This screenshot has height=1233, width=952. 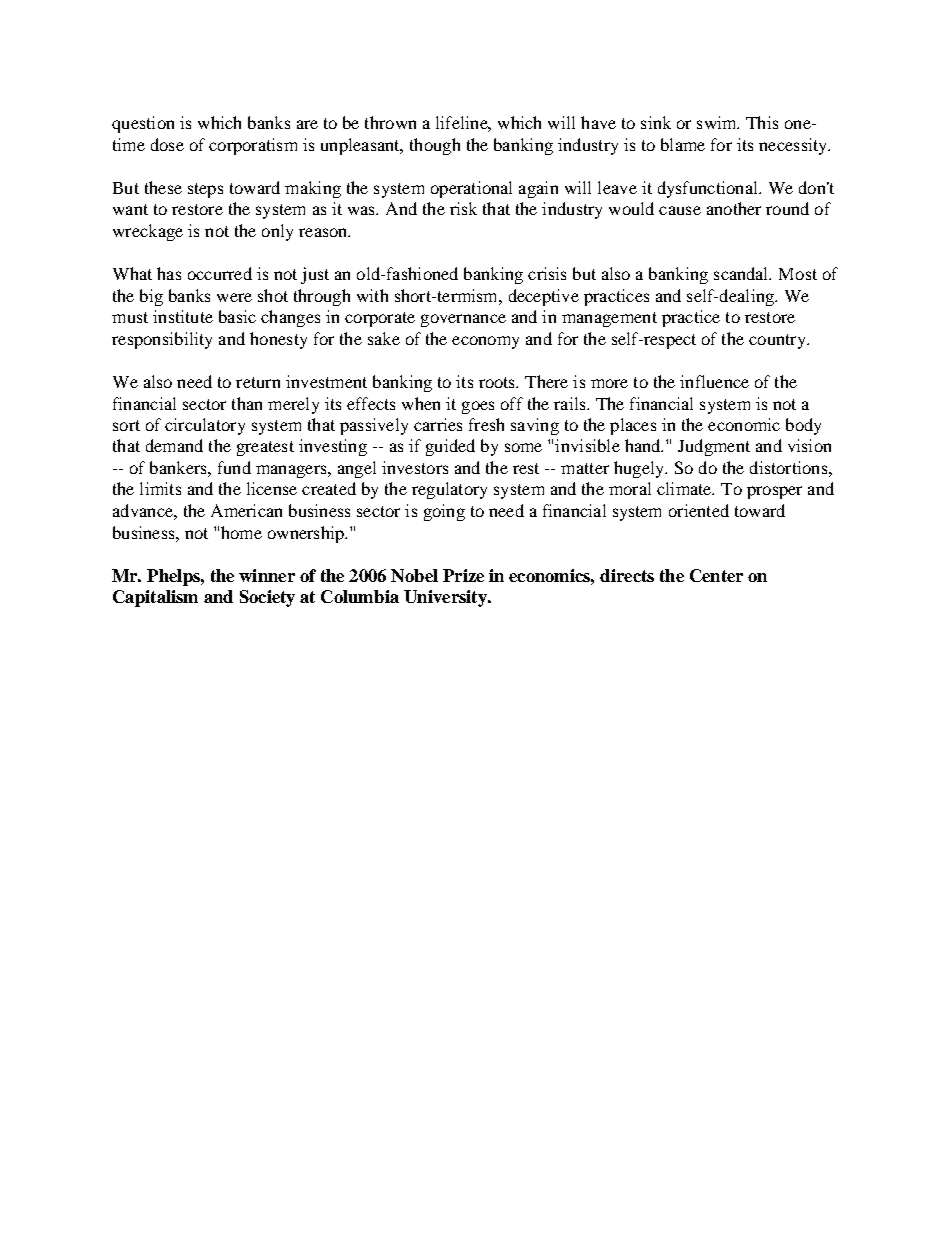 What do you see at coordinates (449, 490) in the screenshot?
I see `regulatory` at bounding box center [449, 490].
